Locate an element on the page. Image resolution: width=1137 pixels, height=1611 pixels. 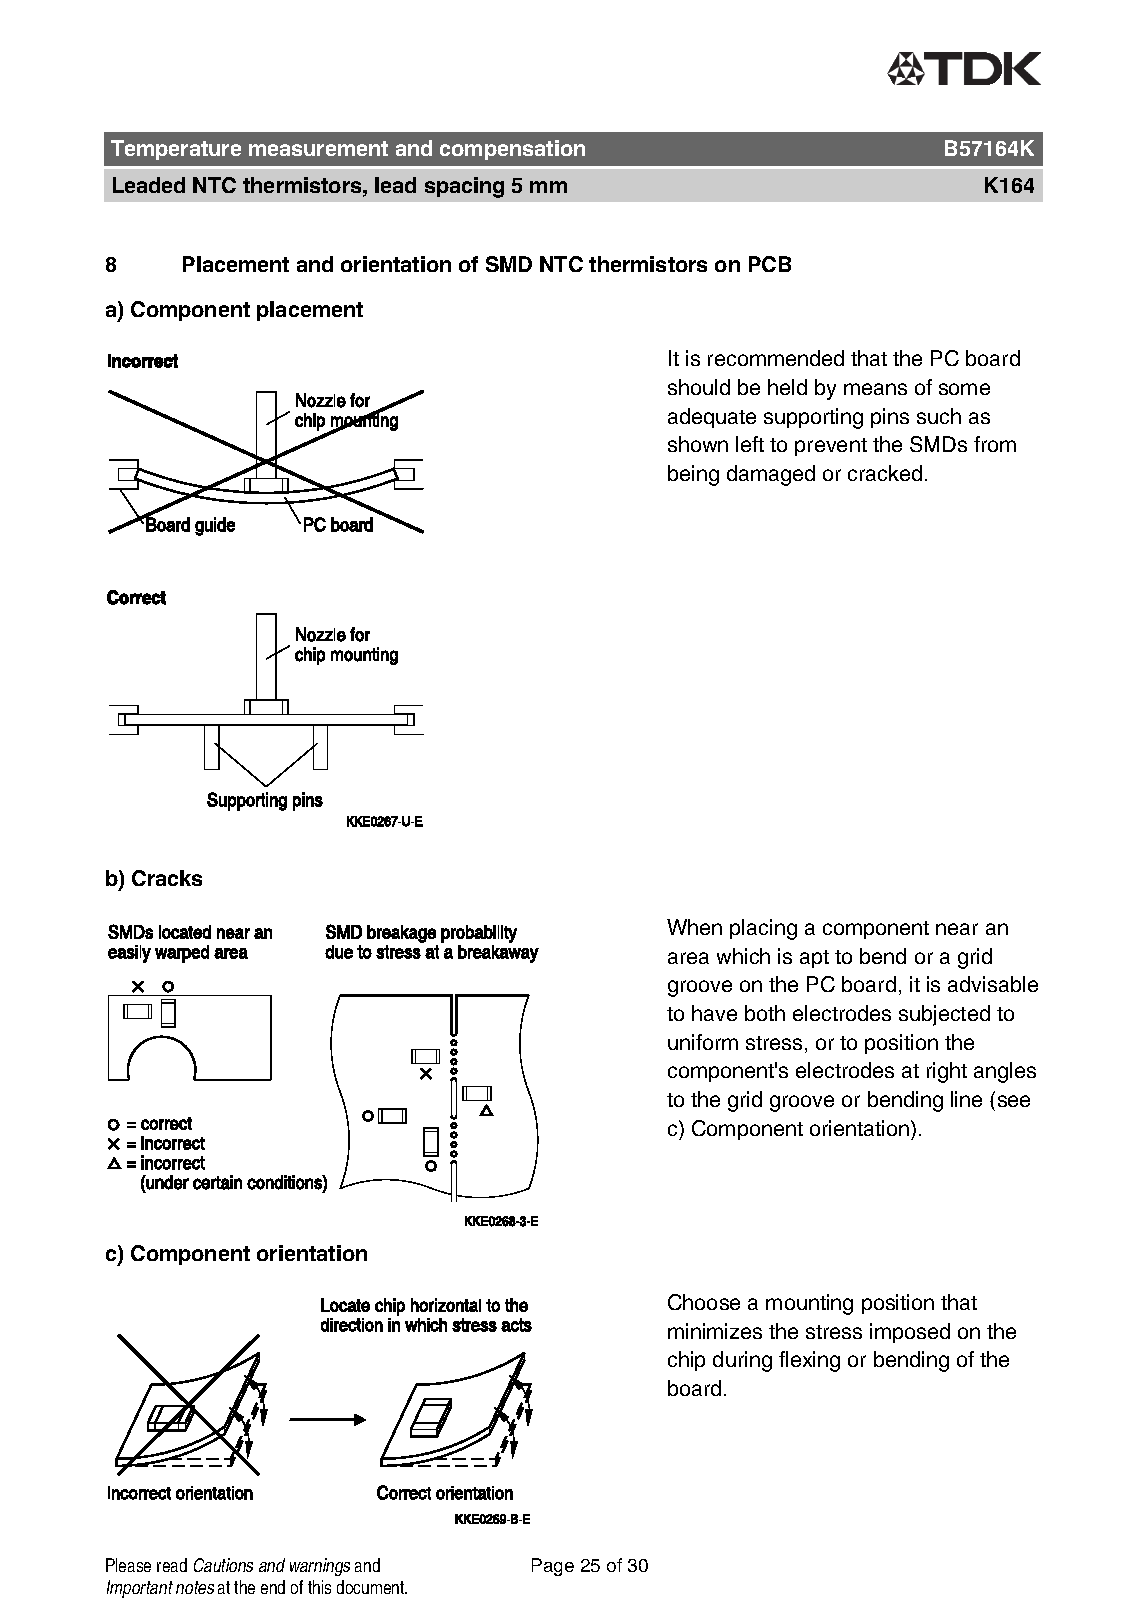
Temperature is located at coordinates (176, 150).
